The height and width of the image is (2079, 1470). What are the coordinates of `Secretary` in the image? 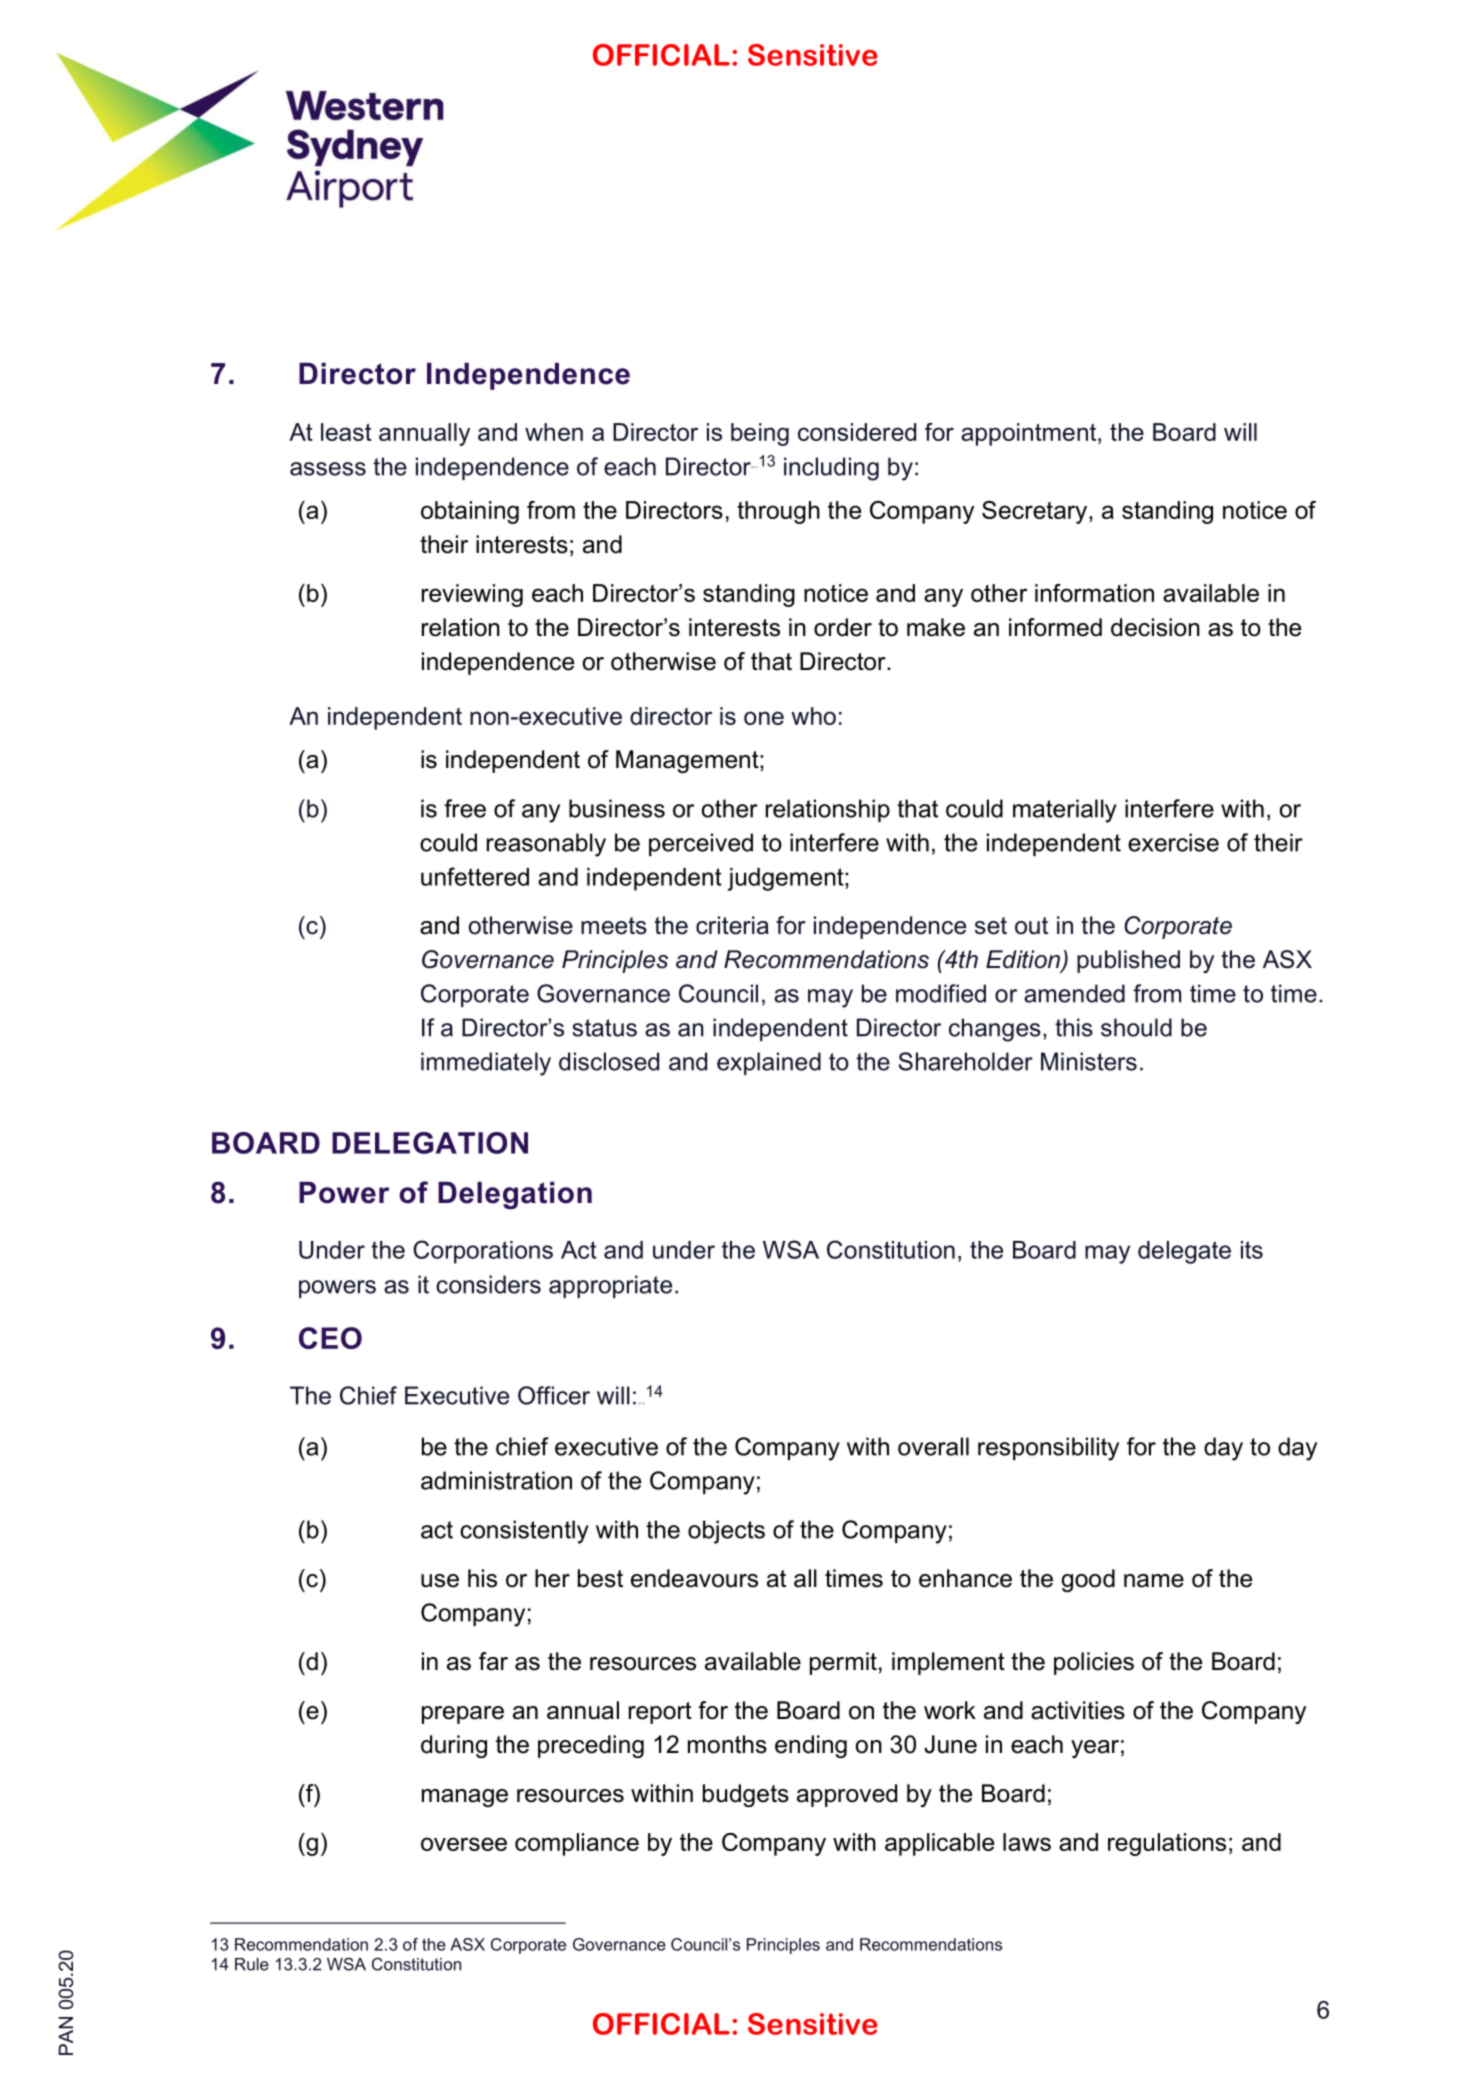 It's located at (1036, 512).
